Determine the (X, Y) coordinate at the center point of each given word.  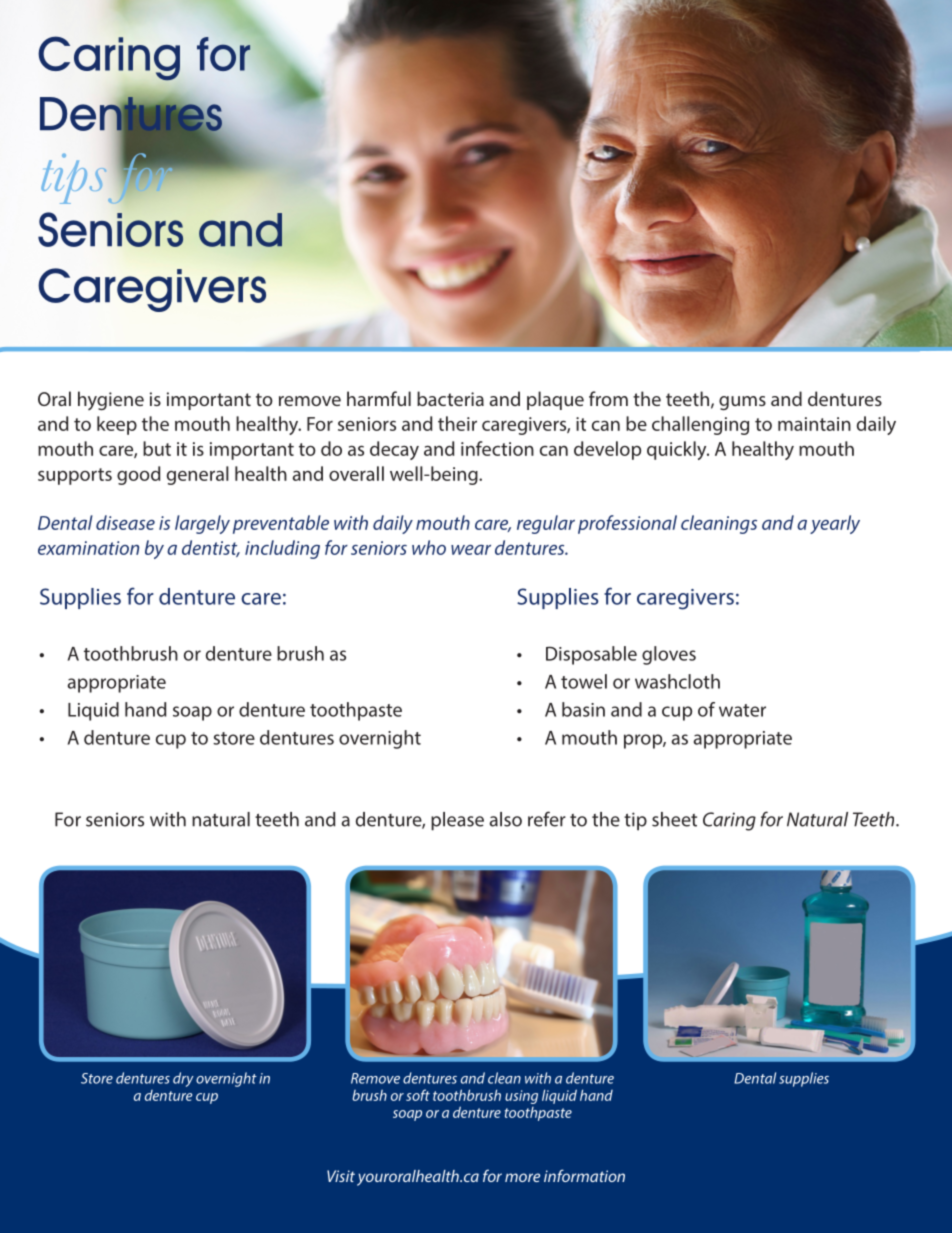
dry (183, 1079)
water (742, 710)
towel (584, 681)
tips (74, 178)
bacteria (450, 398)
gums (742, 403)
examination (88, 548)
